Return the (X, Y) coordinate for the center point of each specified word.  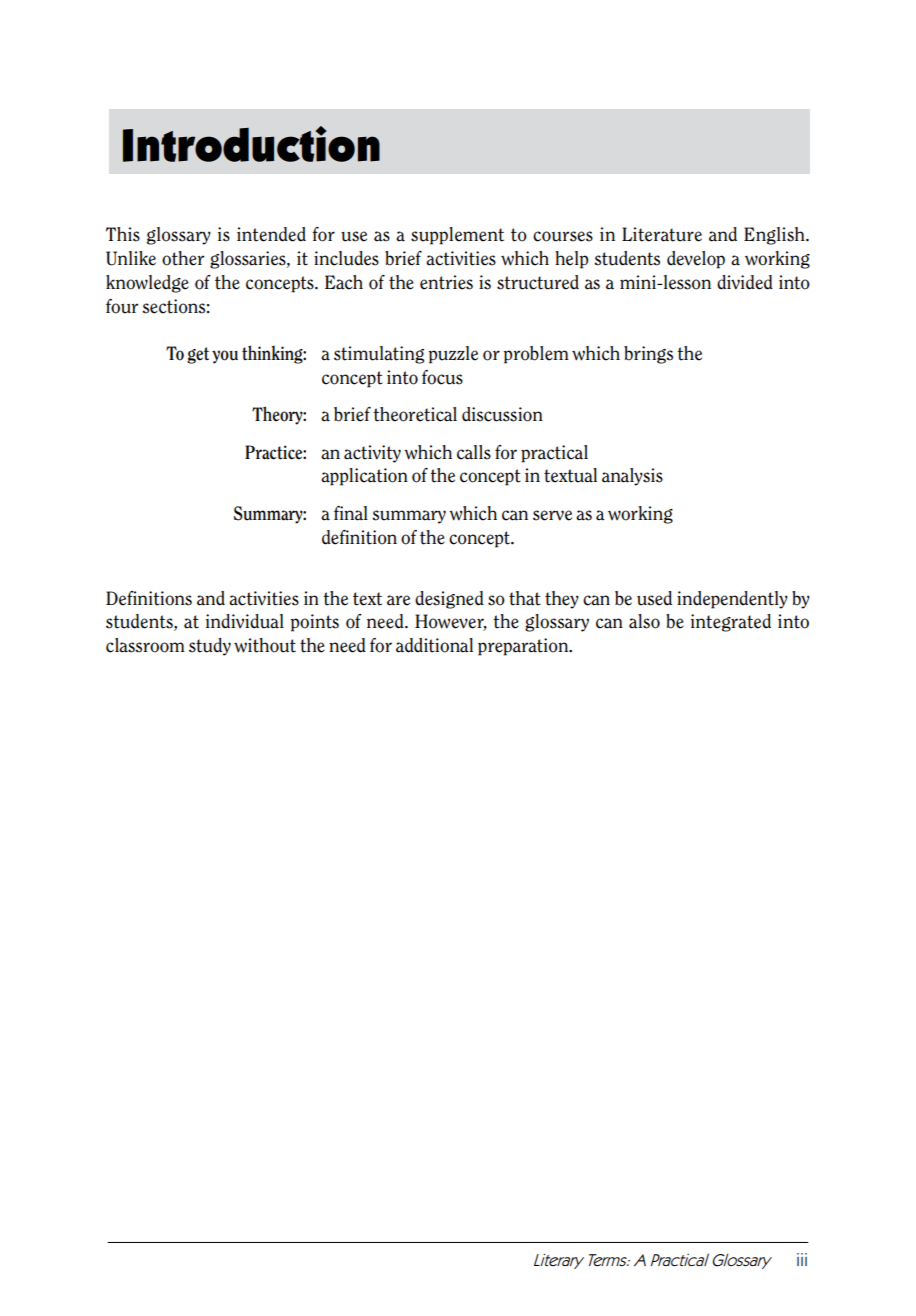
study (210, 647)
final (351, 513)
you (225, 357)
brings (648, 355)
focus (442, 377)
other (183, 258)
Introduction (251, 144)
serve (552, 515)
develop (696, 260)
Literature (662, 234)
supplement (457, 236)
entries (446, 282)
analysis (632, 477)
